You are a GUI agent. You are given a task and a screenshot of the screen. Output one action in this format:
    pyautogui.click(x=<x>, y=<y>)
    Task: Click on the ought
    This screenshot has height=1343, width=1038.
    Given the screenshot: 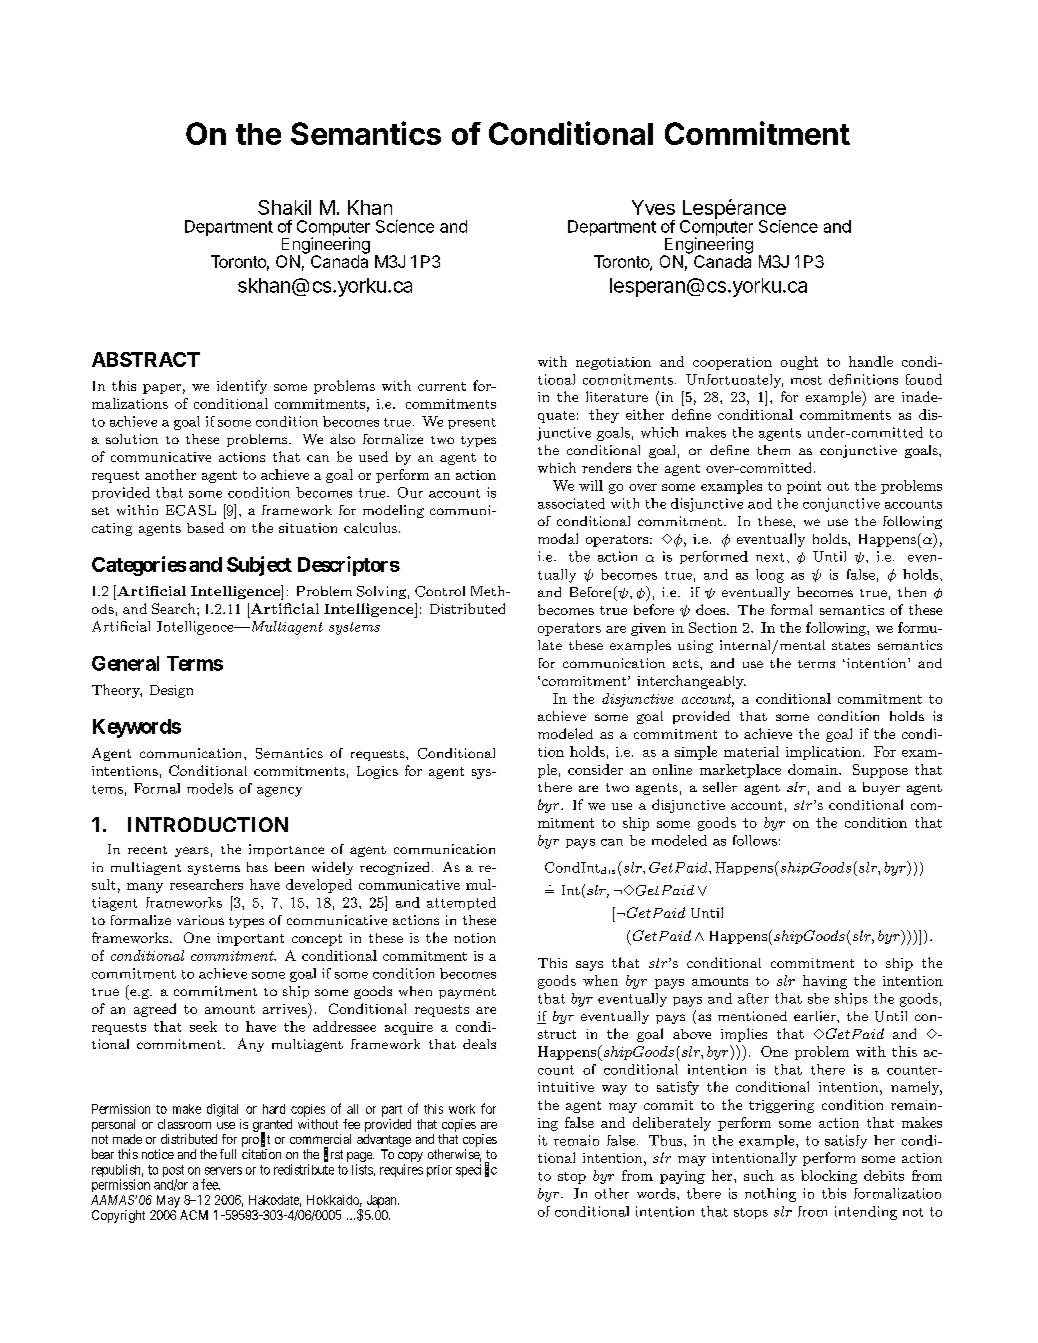 What is the action you would take?
    pyautogui.click(x=799, y=363)
